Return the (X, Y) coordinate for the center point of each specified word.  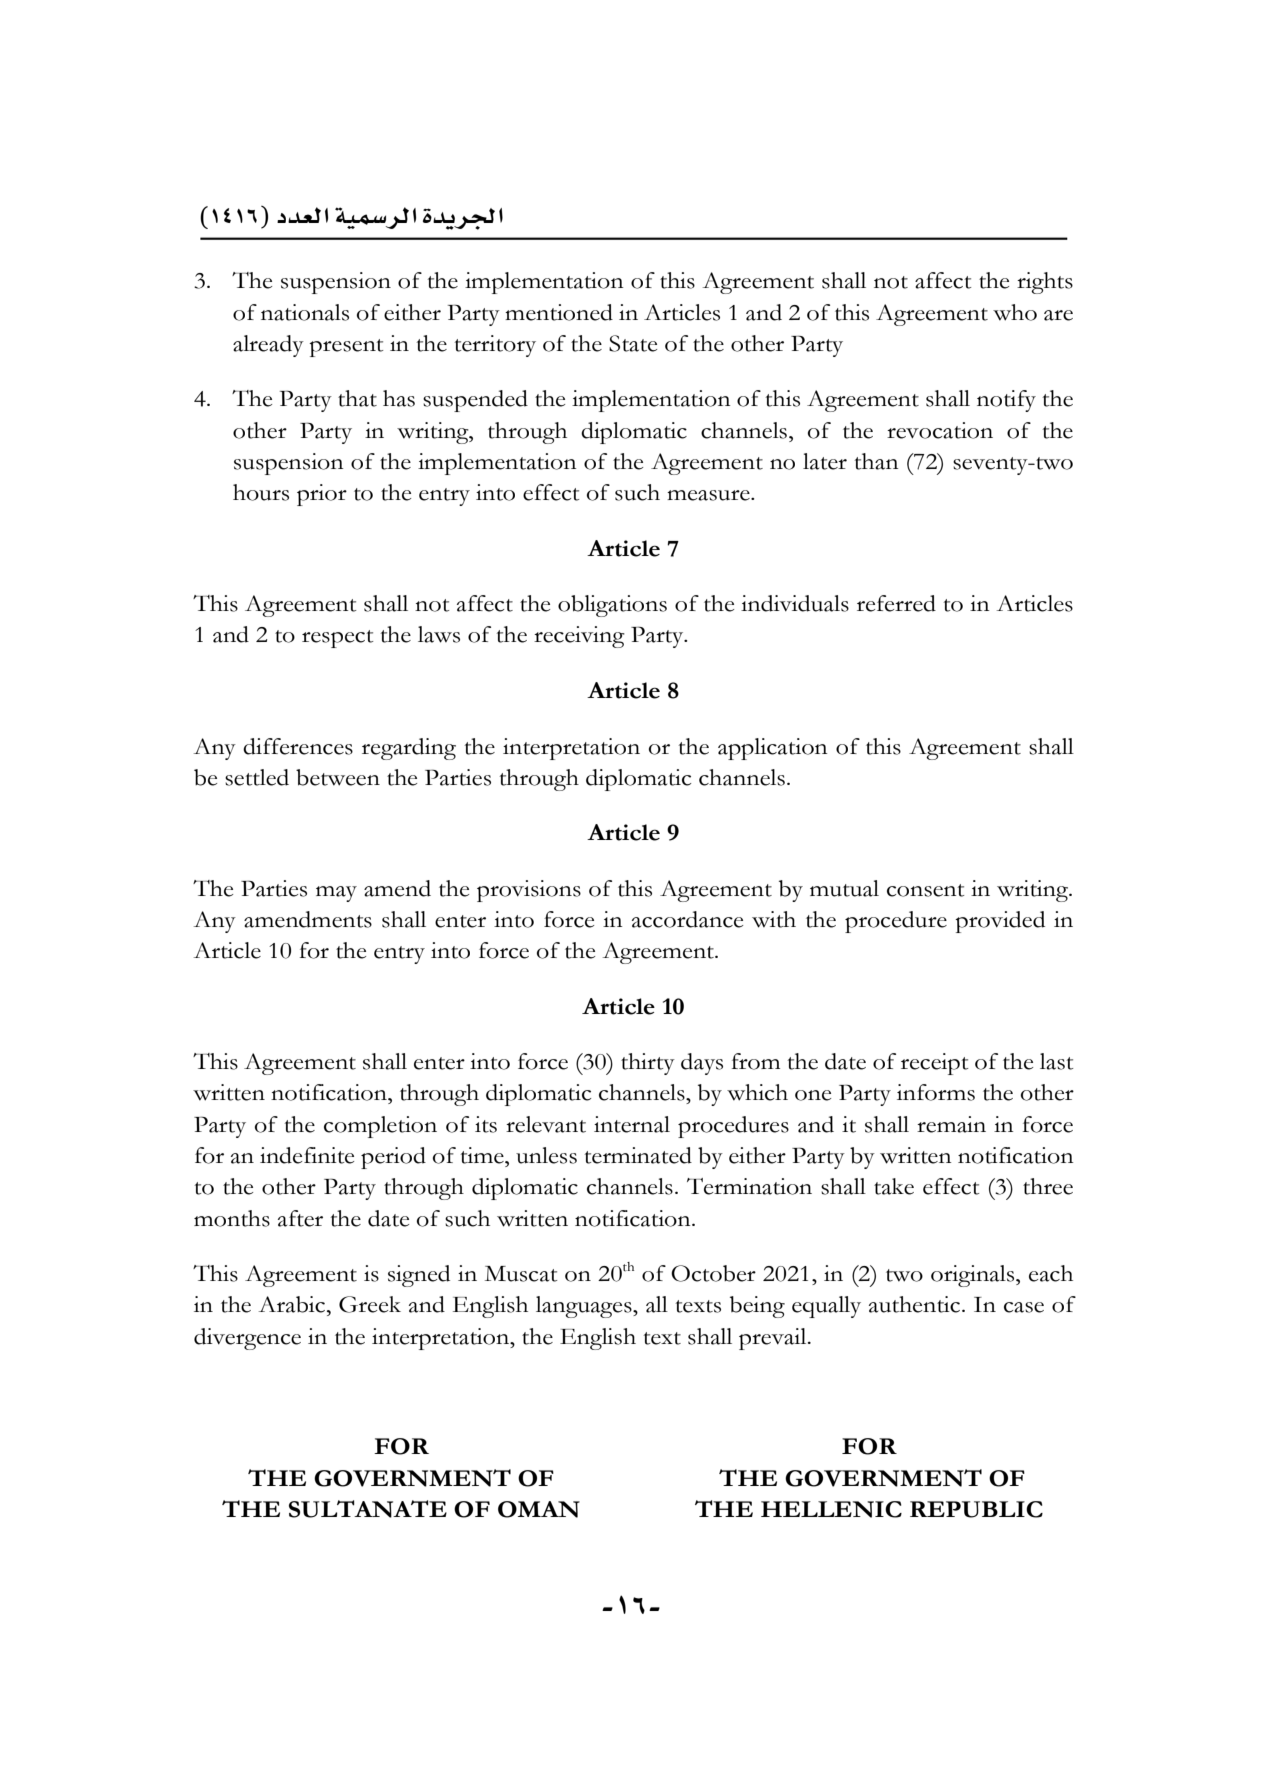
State (633, 343)
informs (936, 1092)
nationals (305, 312)
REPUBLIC (976, 1509)
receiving (579, 637)
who (1015, 312)
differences (298, 746)
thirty (648, 1064)
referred (896, 603)
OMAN (539, 1509)
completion (380, 1127)
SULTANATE (368, 1509)
